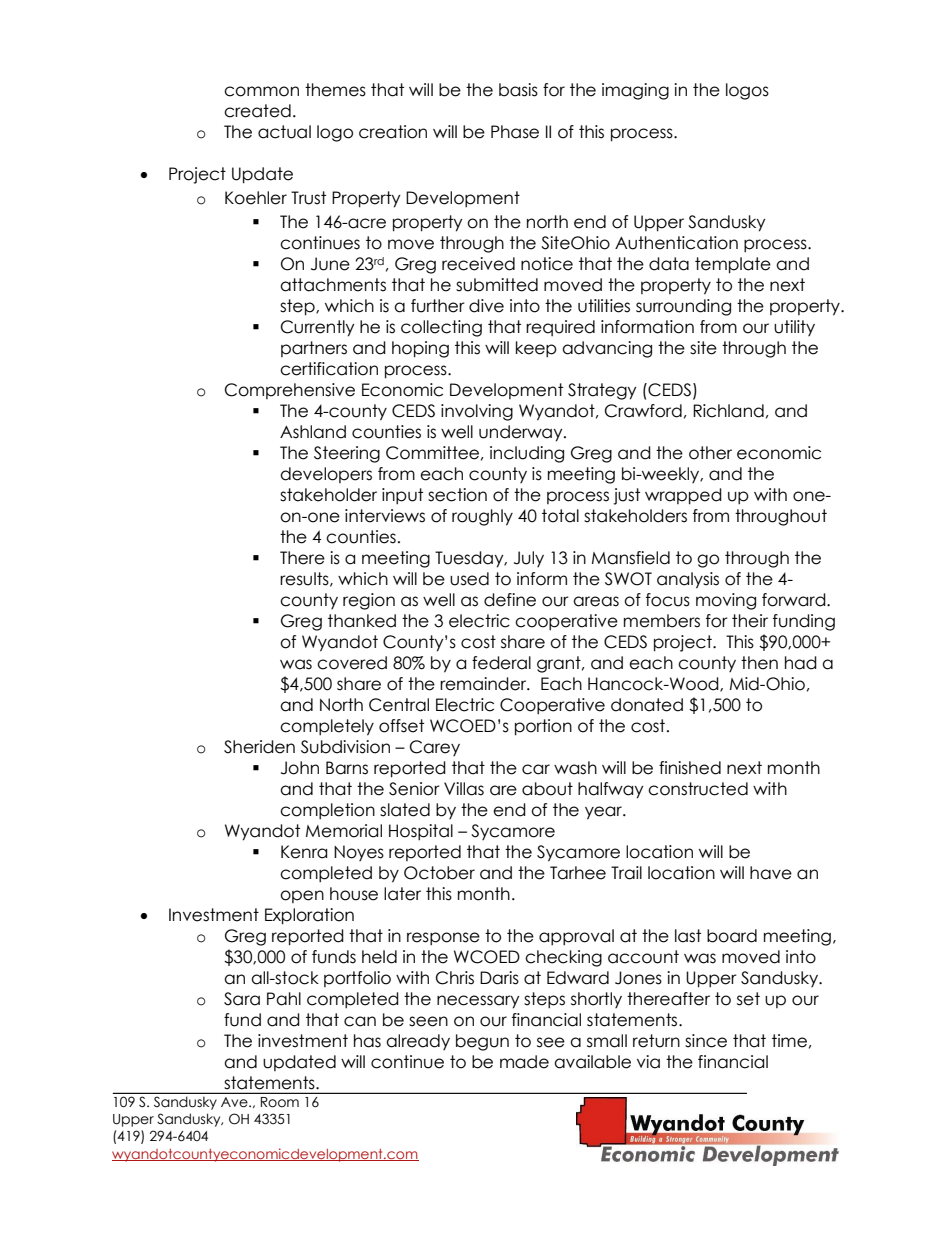 This page has width=952, height=1233. I want to click on Room, so click(280, 1102).
